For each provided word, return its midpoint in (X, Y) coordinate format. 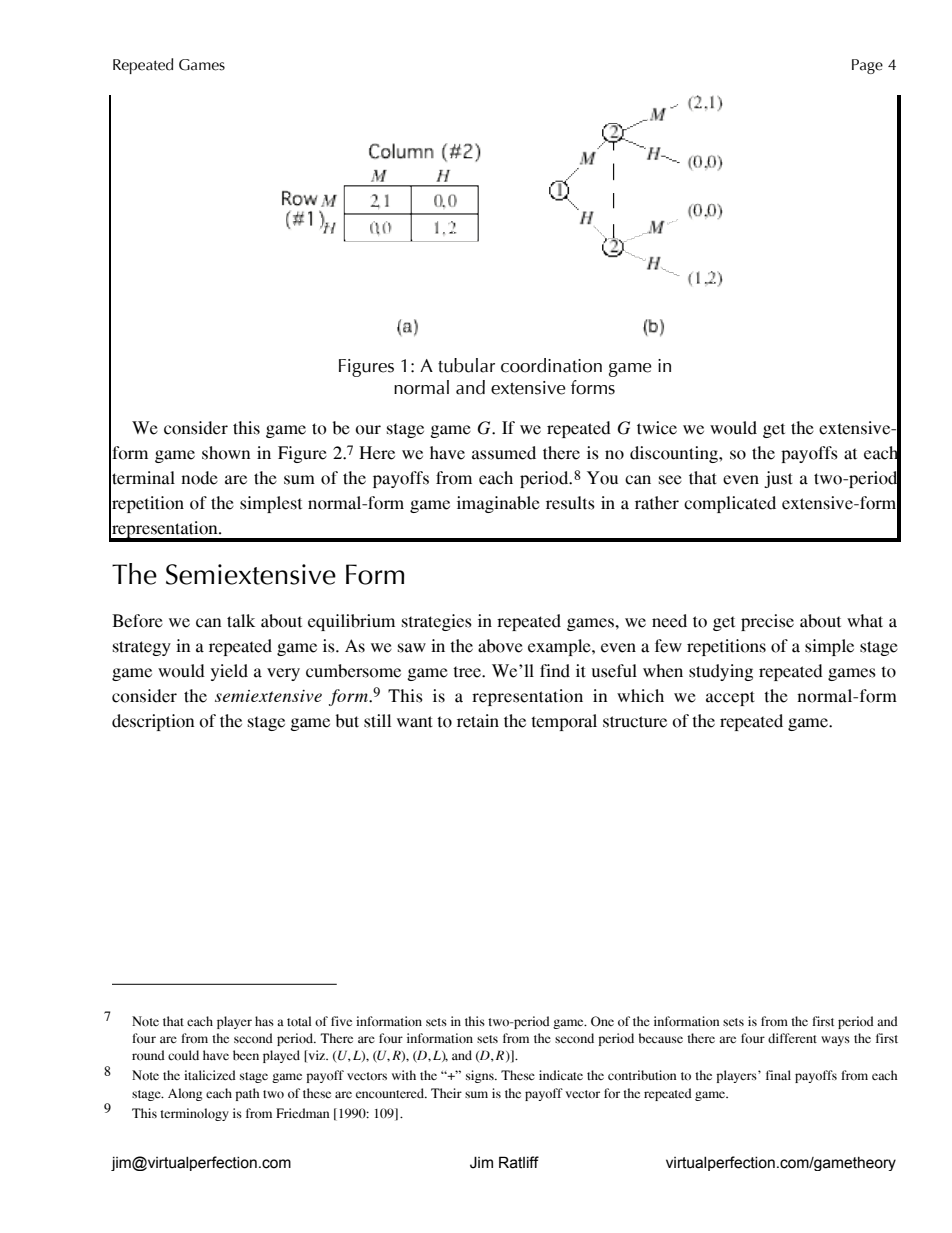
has (264, 1021)
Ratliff (519, 1162)
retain (478, 721)
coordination (551, 365)
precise (767, 622)
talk (241, 621)
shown (226, 453)
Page (867, 66)
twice (657, 428)
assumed (504, 453)
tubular (466, 365)
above (500, 646)
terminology (194, 1114)
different (792, 1038)
